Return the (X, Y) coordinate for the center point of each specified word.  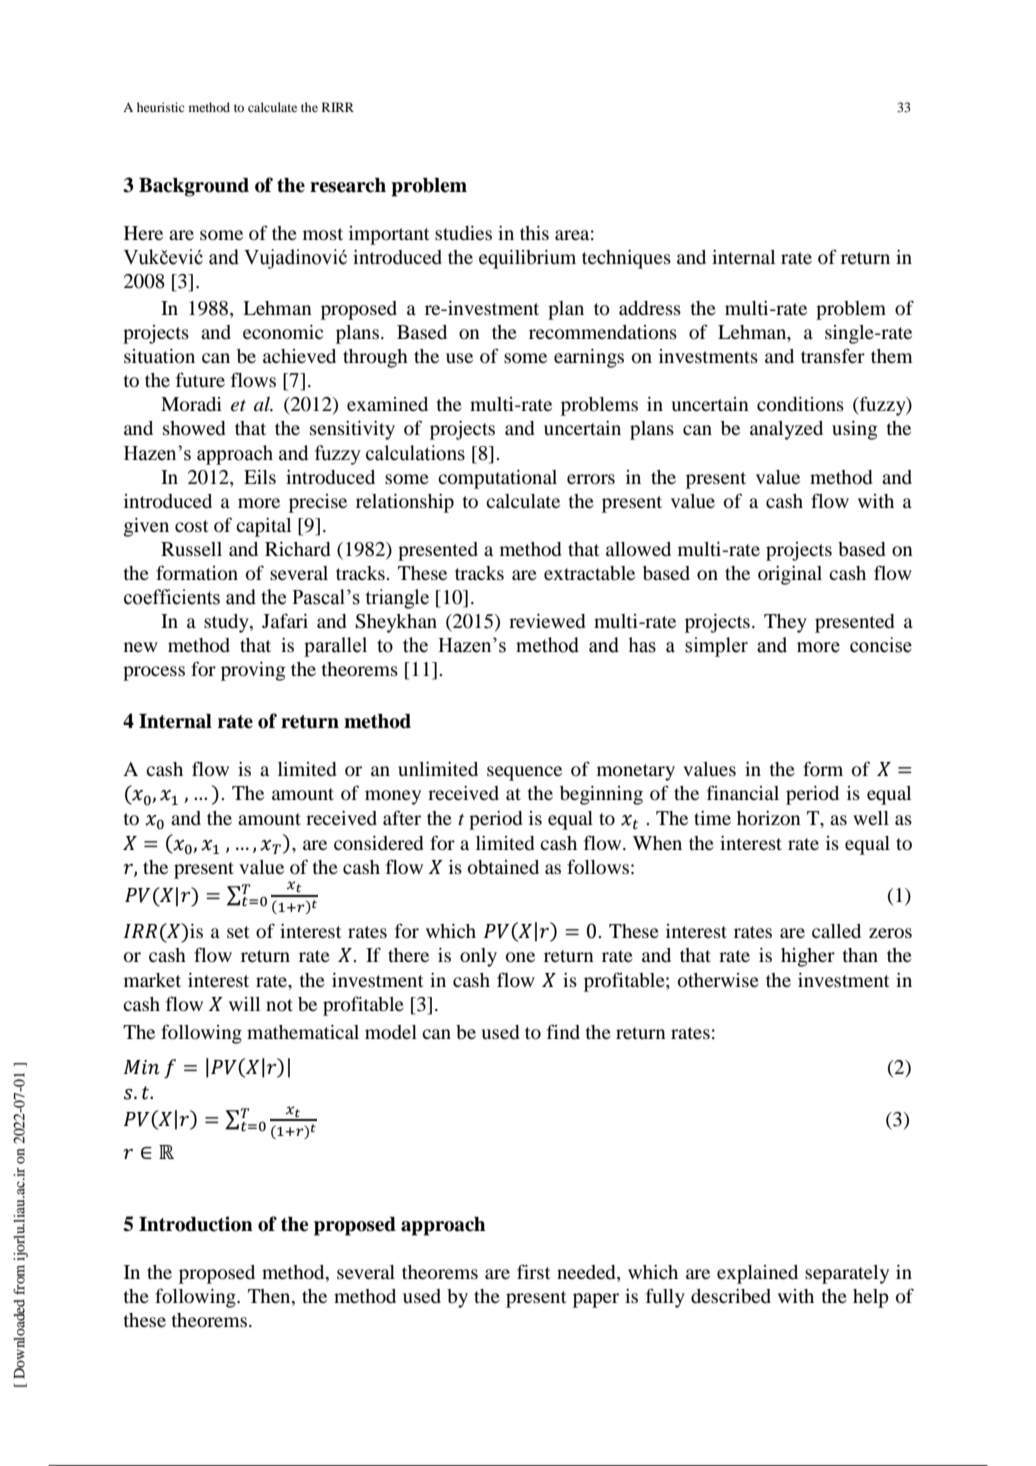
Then (270, 1296)
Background (194, 187)
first (533, 1271)
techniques (626, 259)
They (785, 623)
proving (253, 671)
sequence (524, 773)
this (534, 233)
